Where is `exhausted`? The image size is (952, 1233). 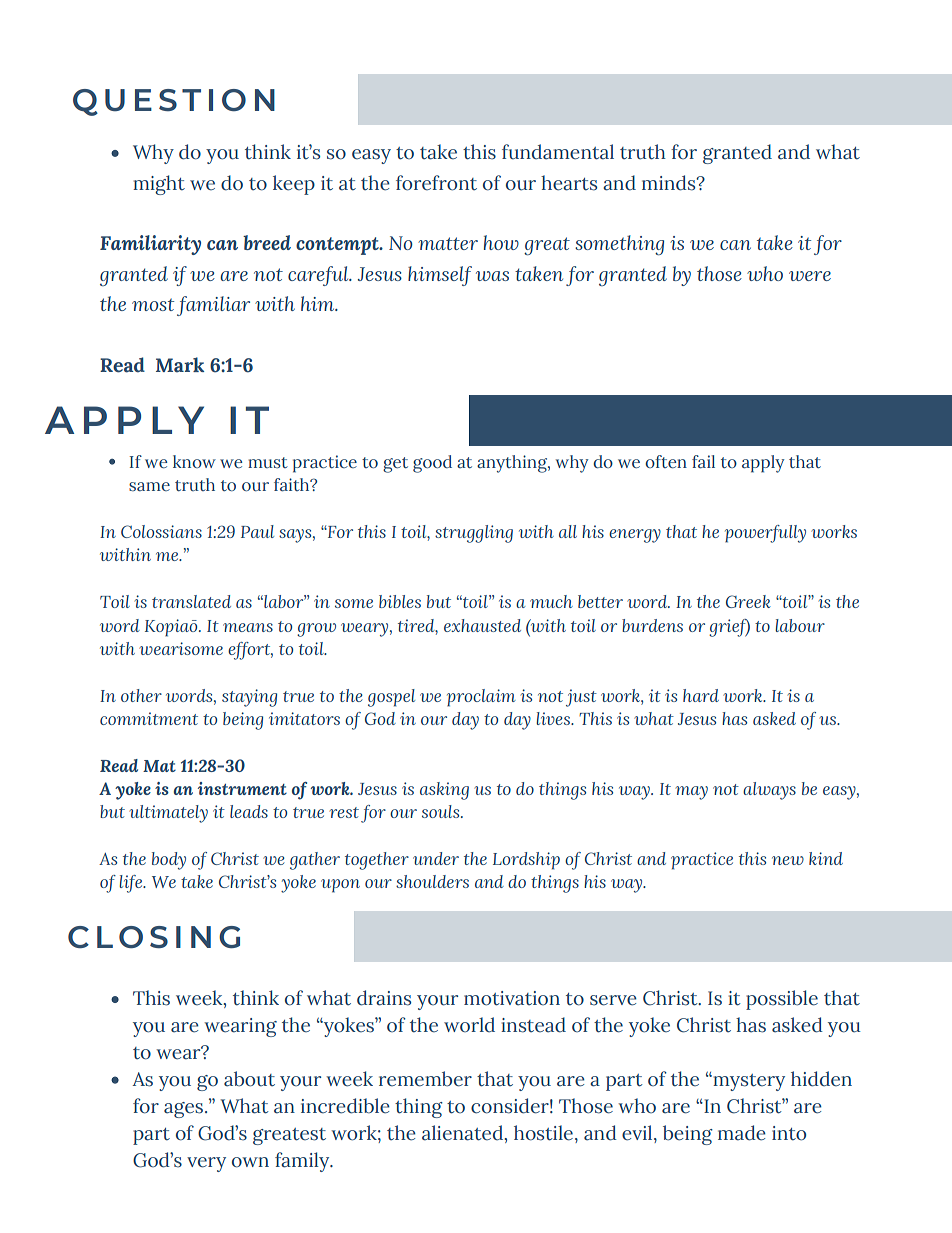 exhausted is located at coordinates (482, 625).
